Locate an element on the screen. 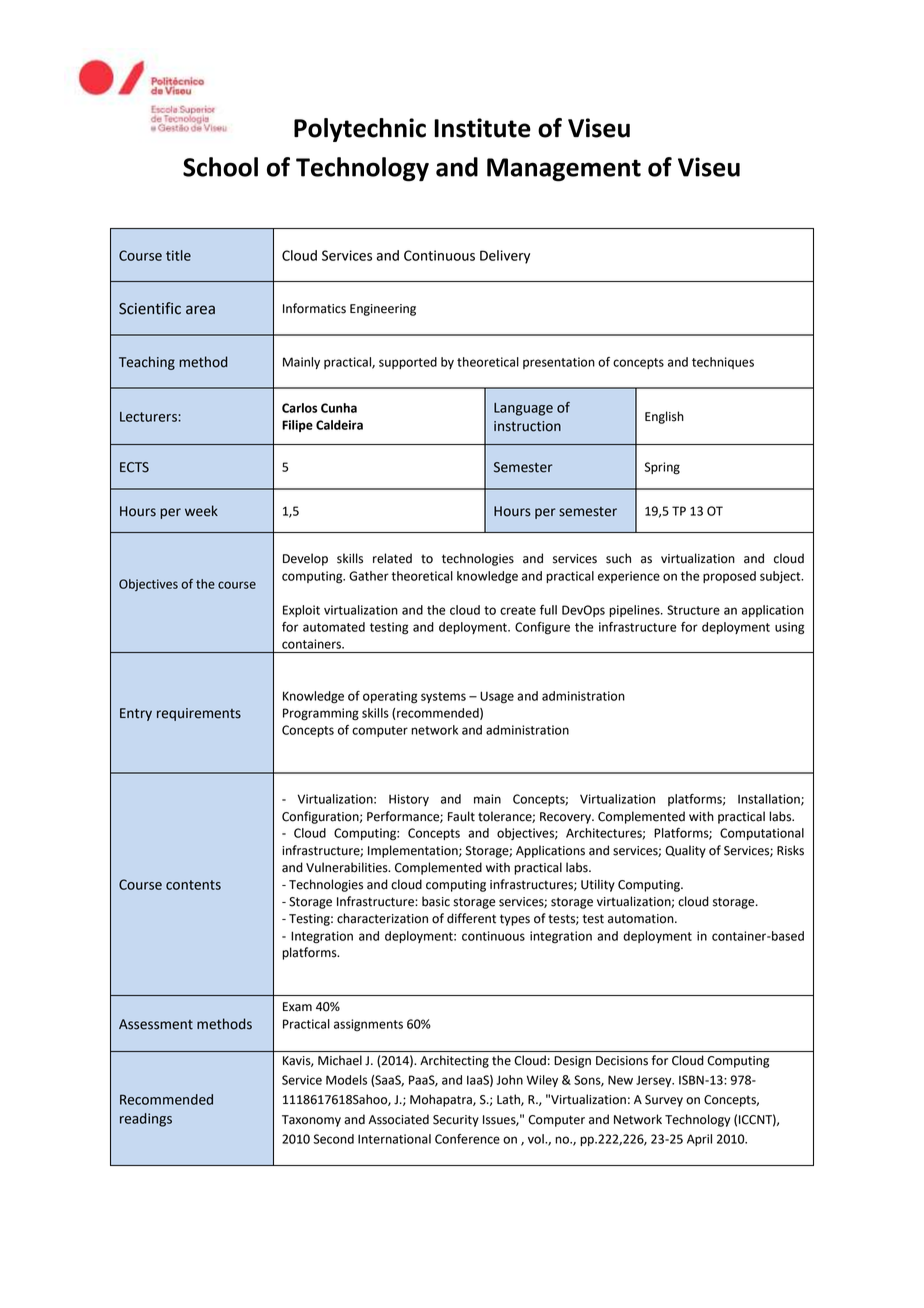 This screenshot has height=1308, width=924. create is located at coordinates (518, 610).
